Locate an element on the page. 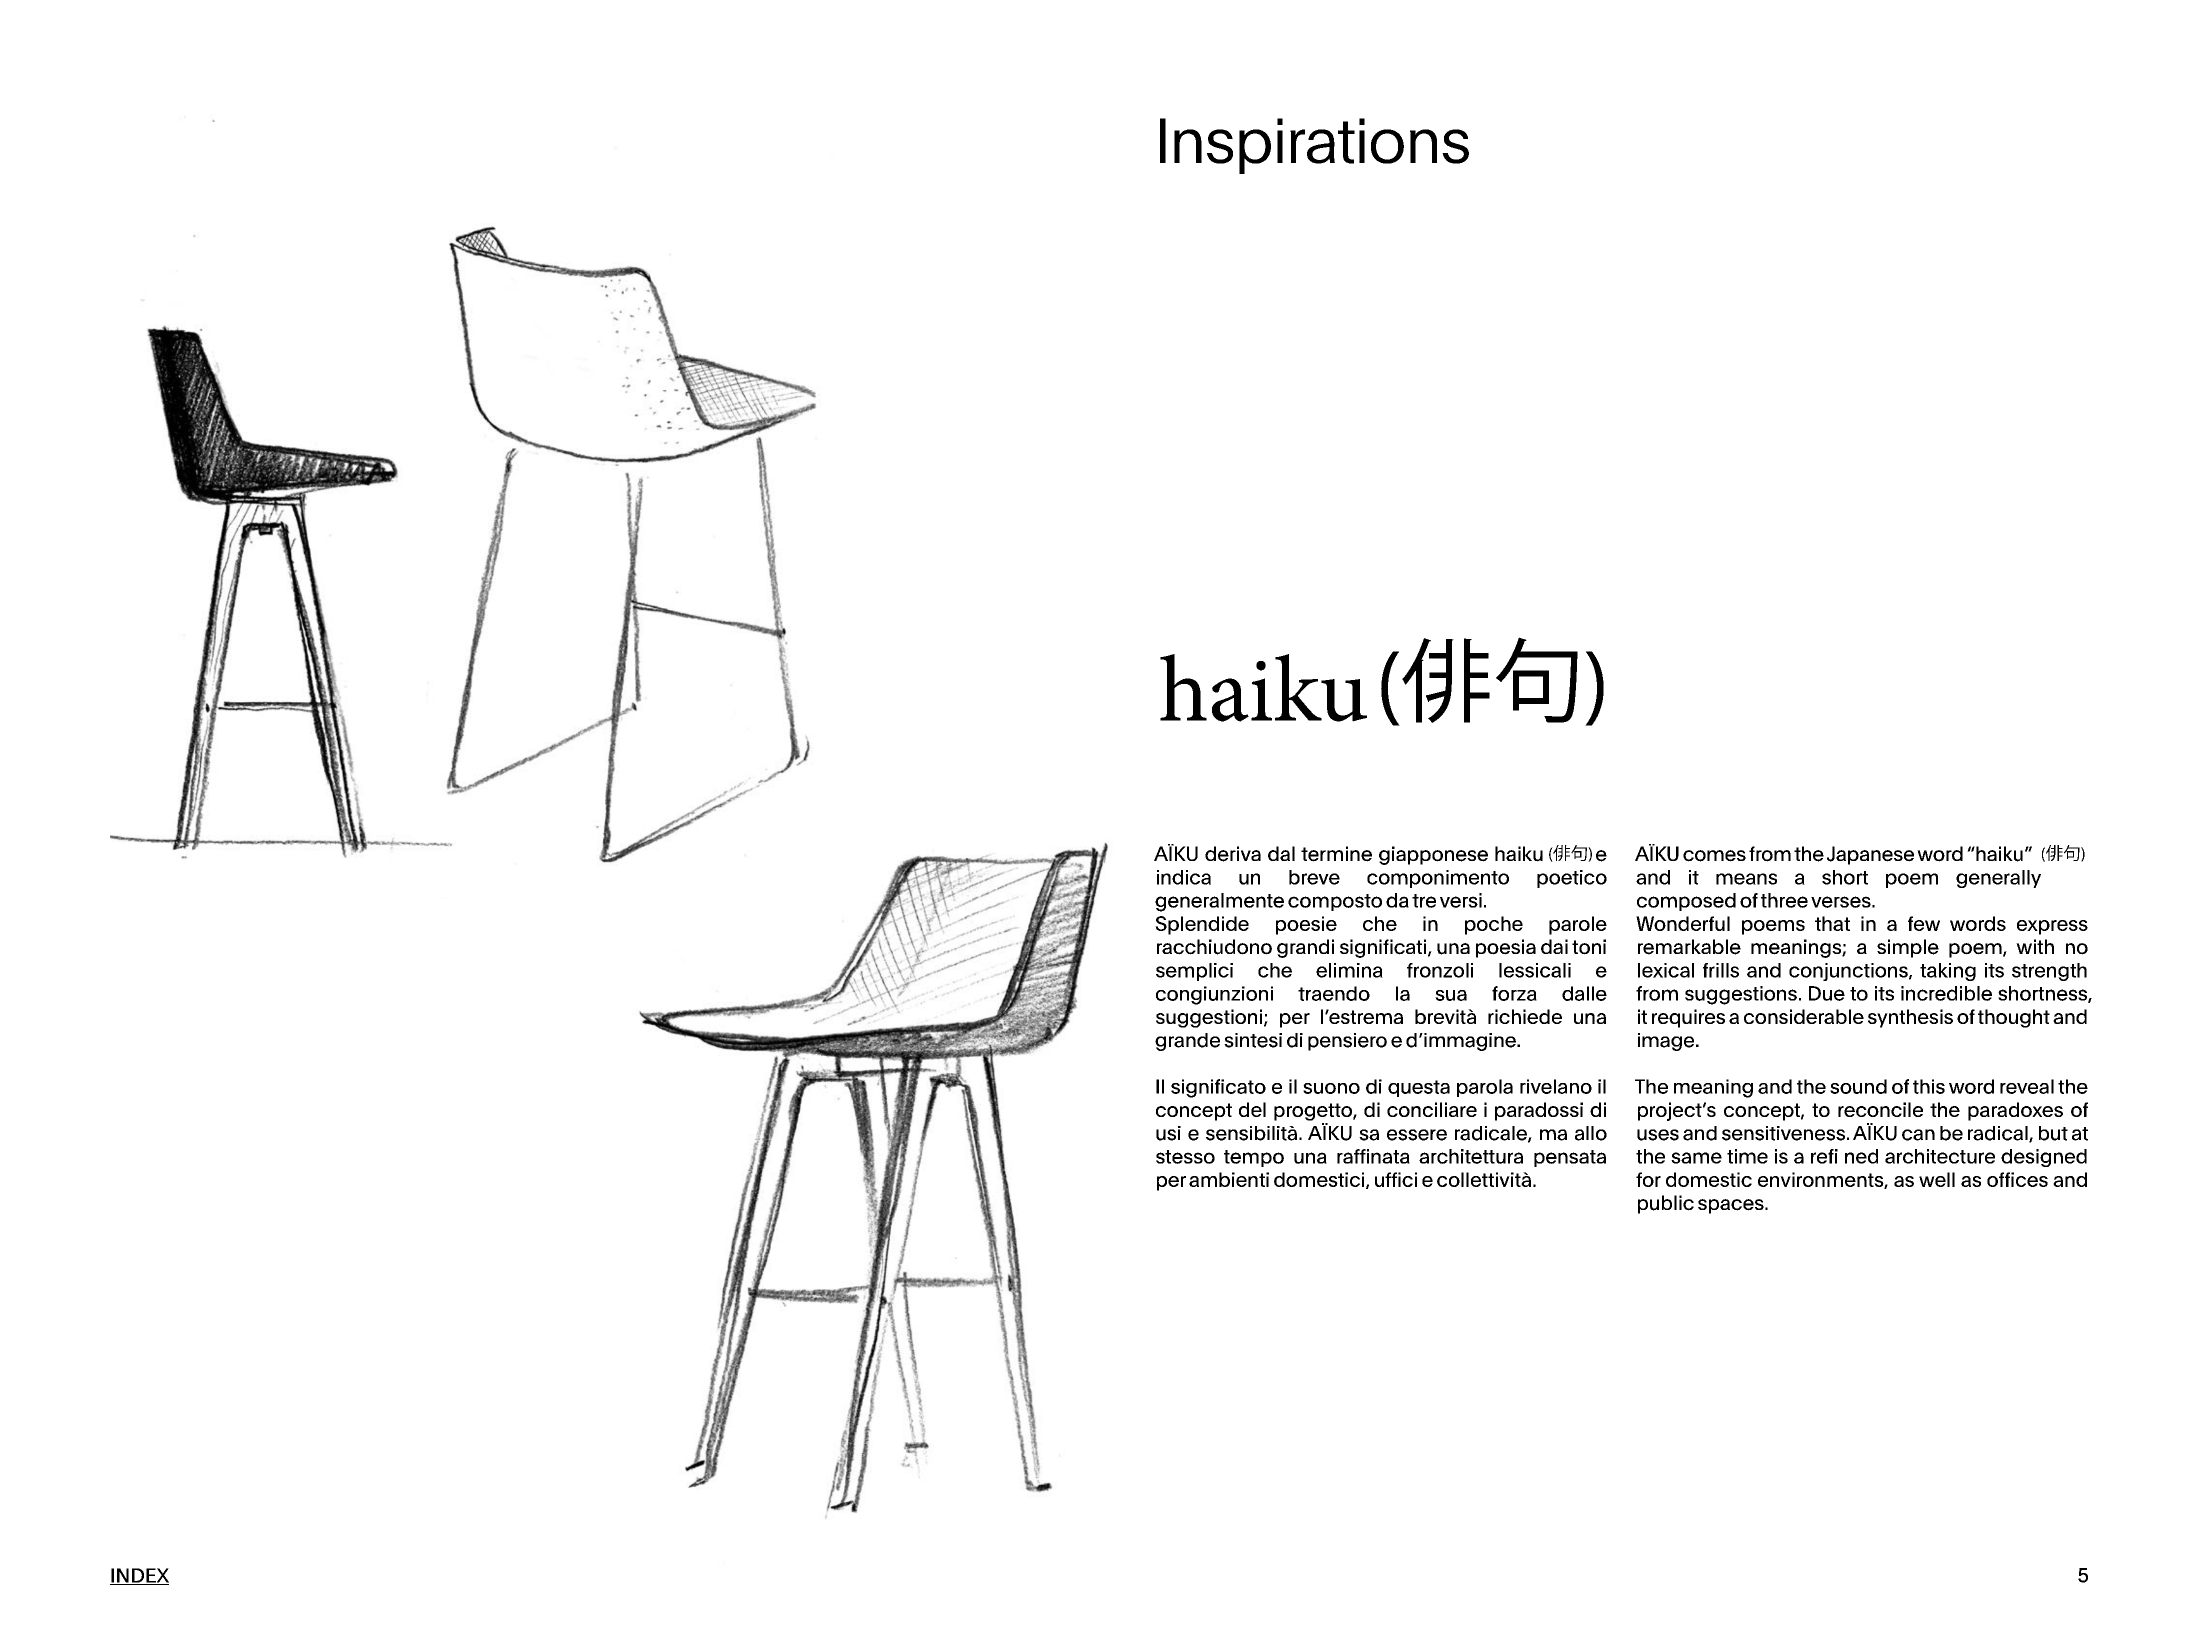 The image size is (2199, 1649). Inspirations is located at coordinates (1314, 146).
